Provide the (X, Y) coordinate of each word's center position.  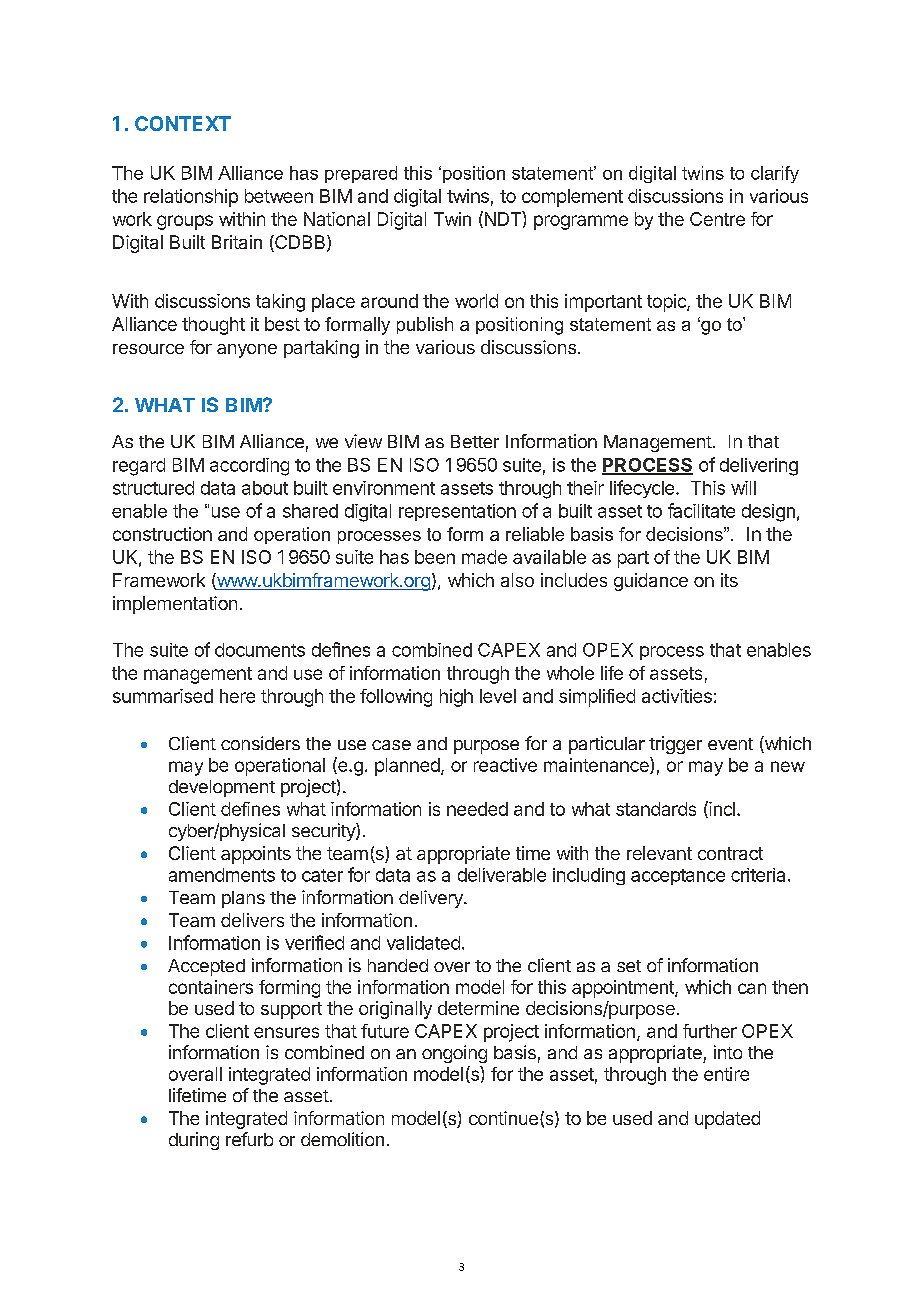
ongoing (454, 1054)
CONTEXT (183, 123)
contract (730, 853)
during (194, 1141)
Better (475, 441)
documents (260, 650)
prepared (361, 174)
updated (727, 1120)
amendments (222, 875)
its (729, 580)
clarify (775, 174)
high (456, 698)
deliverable (502, 875)
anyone (247, 351)
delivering (759, 467)
